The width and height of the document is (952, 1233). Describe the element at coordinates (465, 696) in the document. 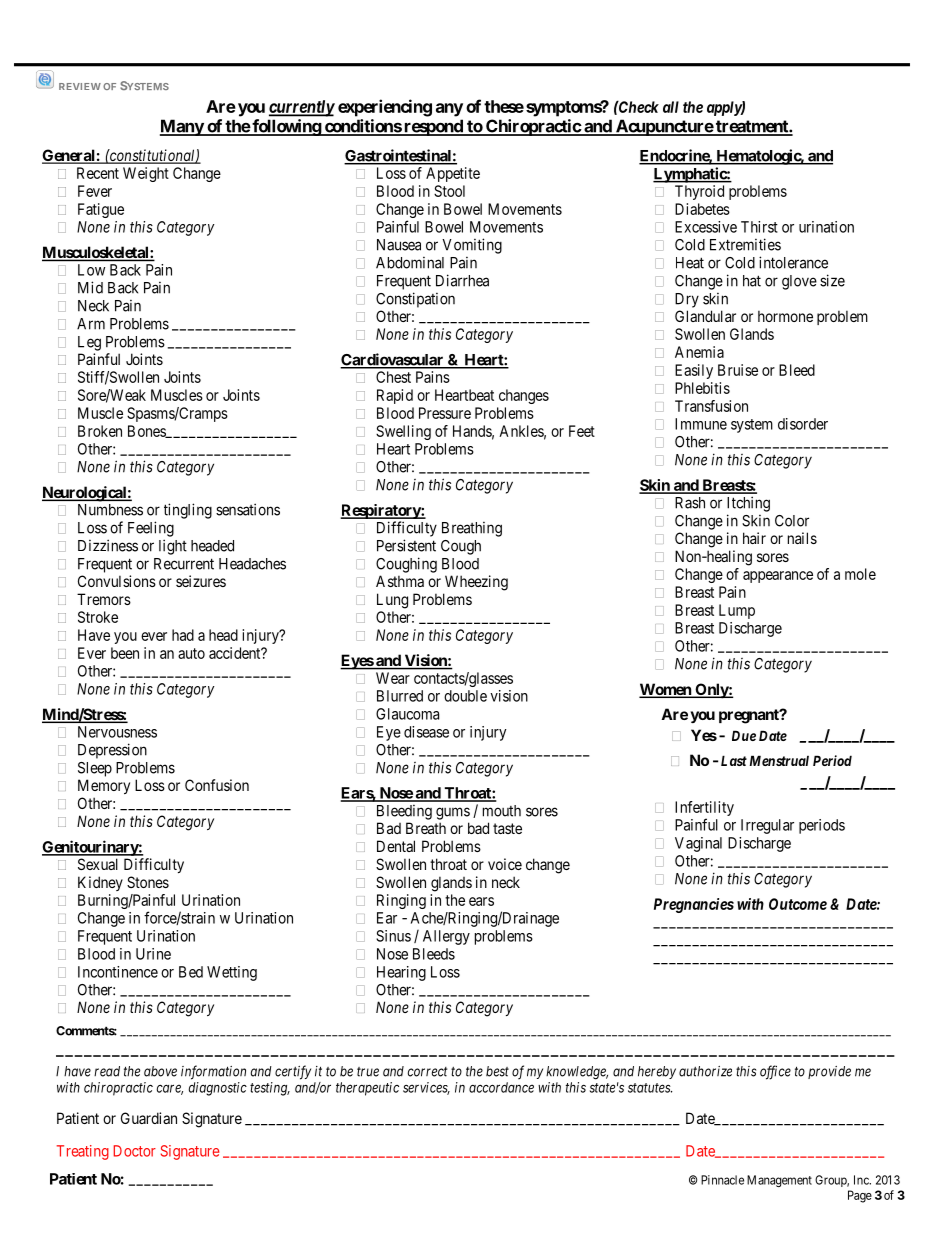

I see `double` at that location.
